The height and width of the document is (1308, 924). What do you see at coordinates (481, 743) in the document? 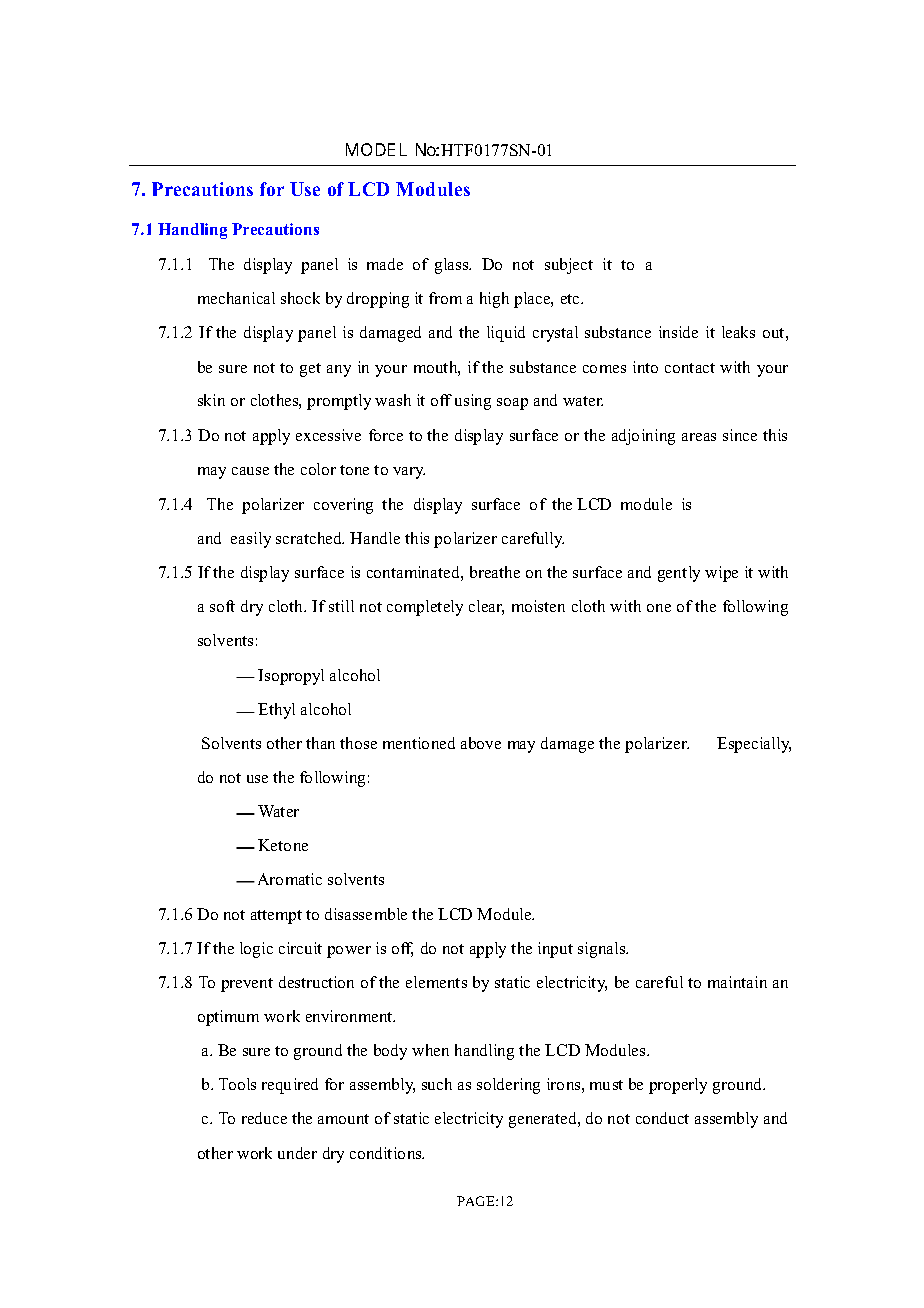
I see `above` at bounding box center [481, 743].
